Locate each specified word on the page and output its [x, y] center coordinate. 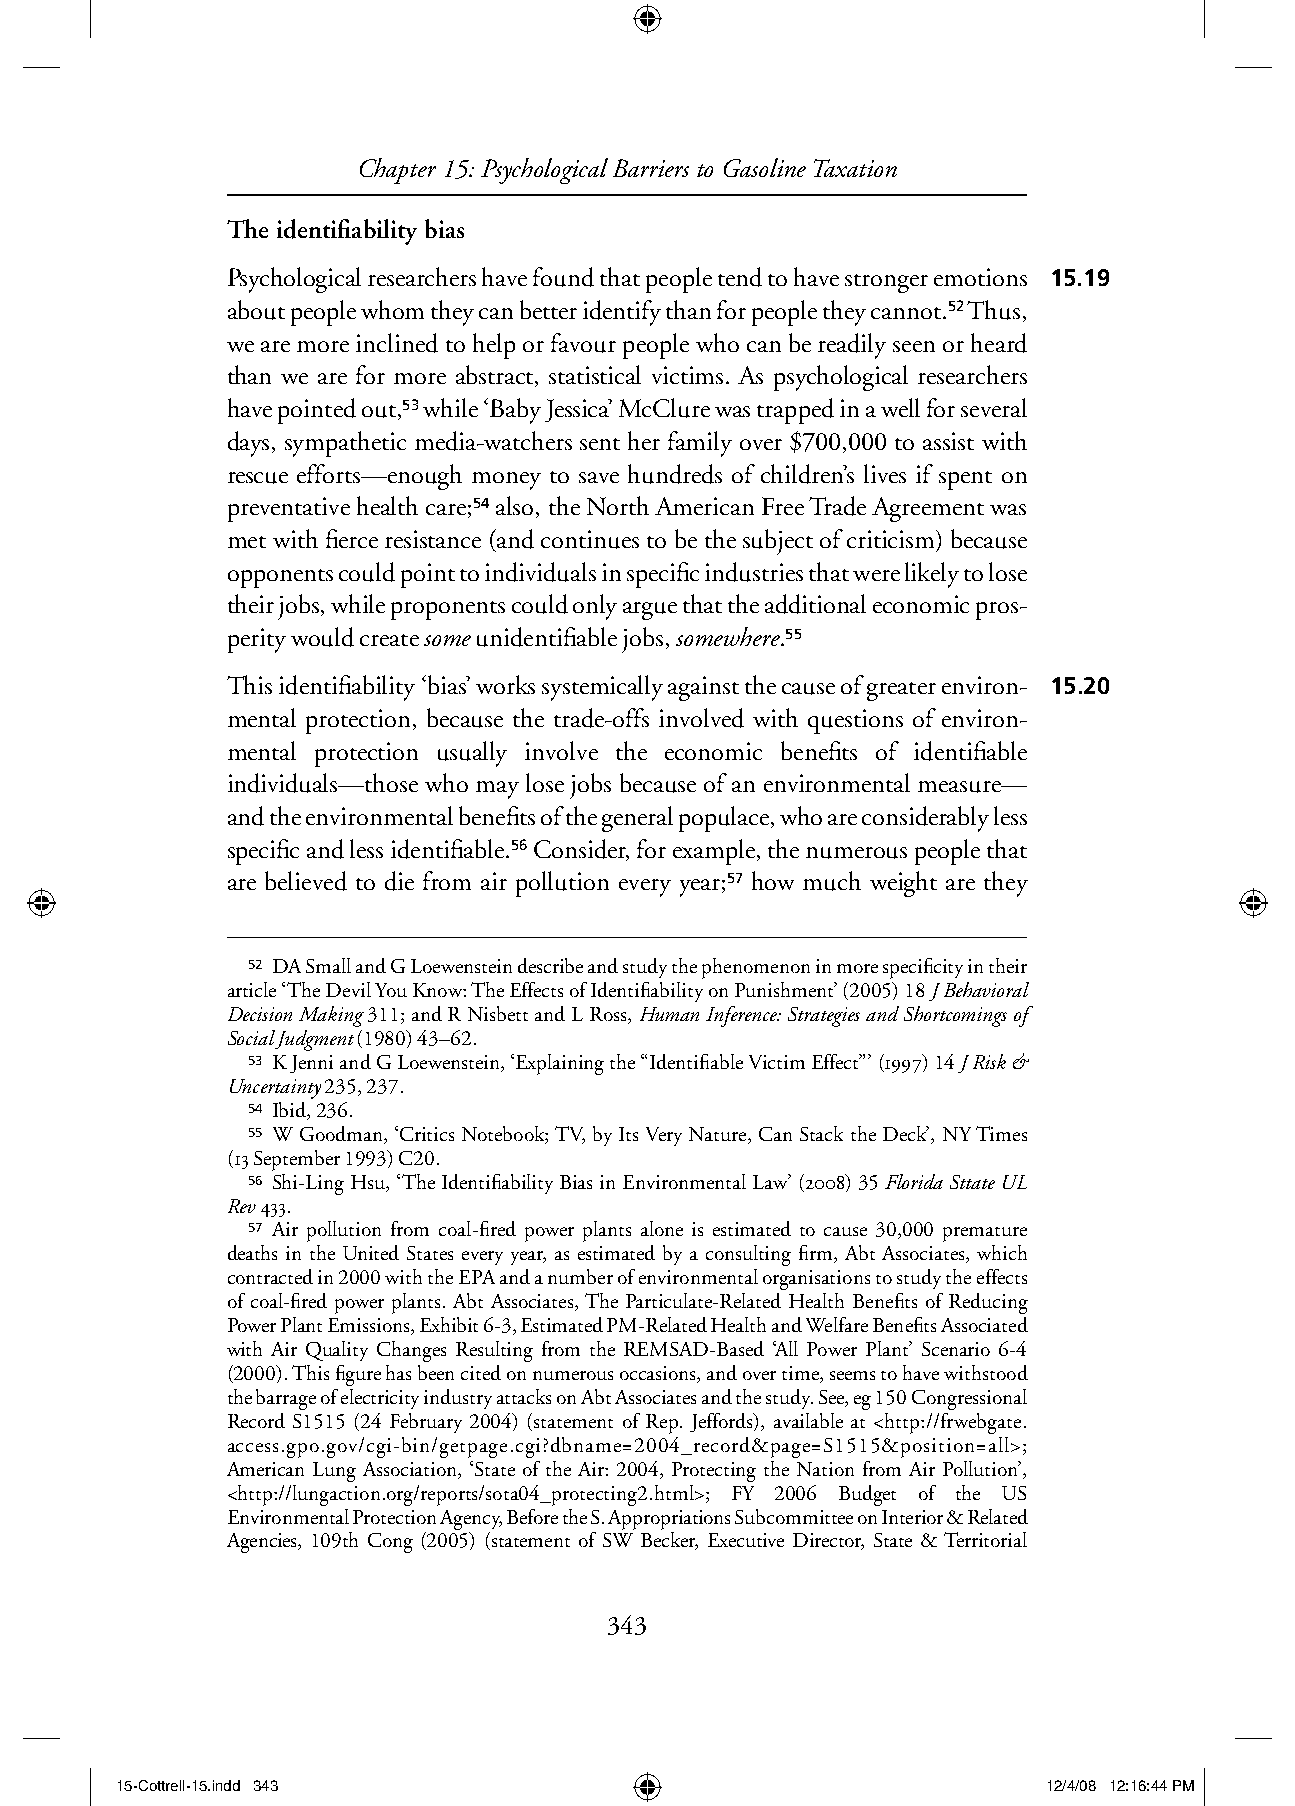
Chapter [398, 171]
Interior [912, 1517]
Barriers [651, 168]
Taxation [855, 168]
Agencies [263, 1543]
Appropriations [669, 1520]
